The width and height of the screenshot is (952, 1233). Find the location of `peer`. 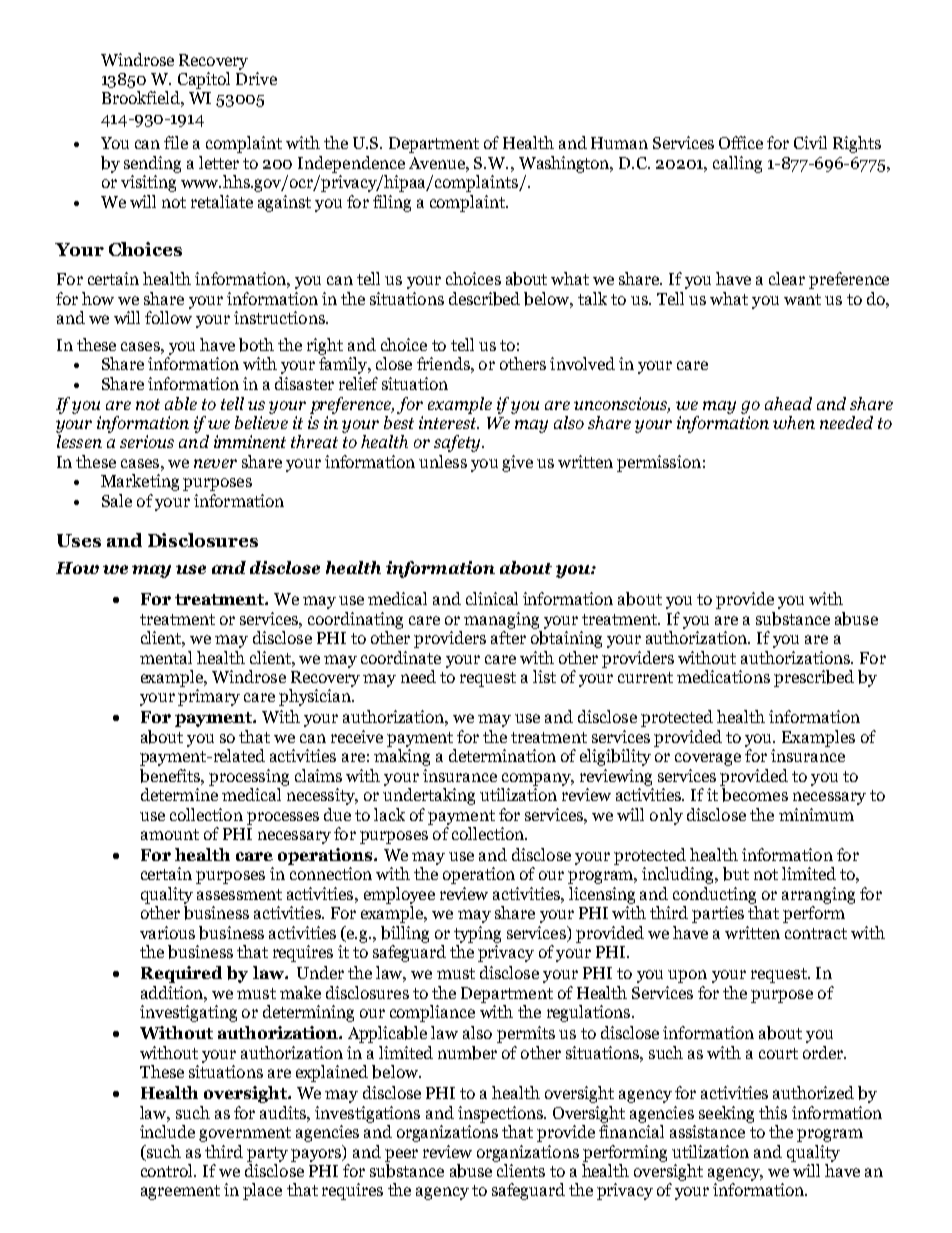

peer is located at coordinates (401, 1155).
